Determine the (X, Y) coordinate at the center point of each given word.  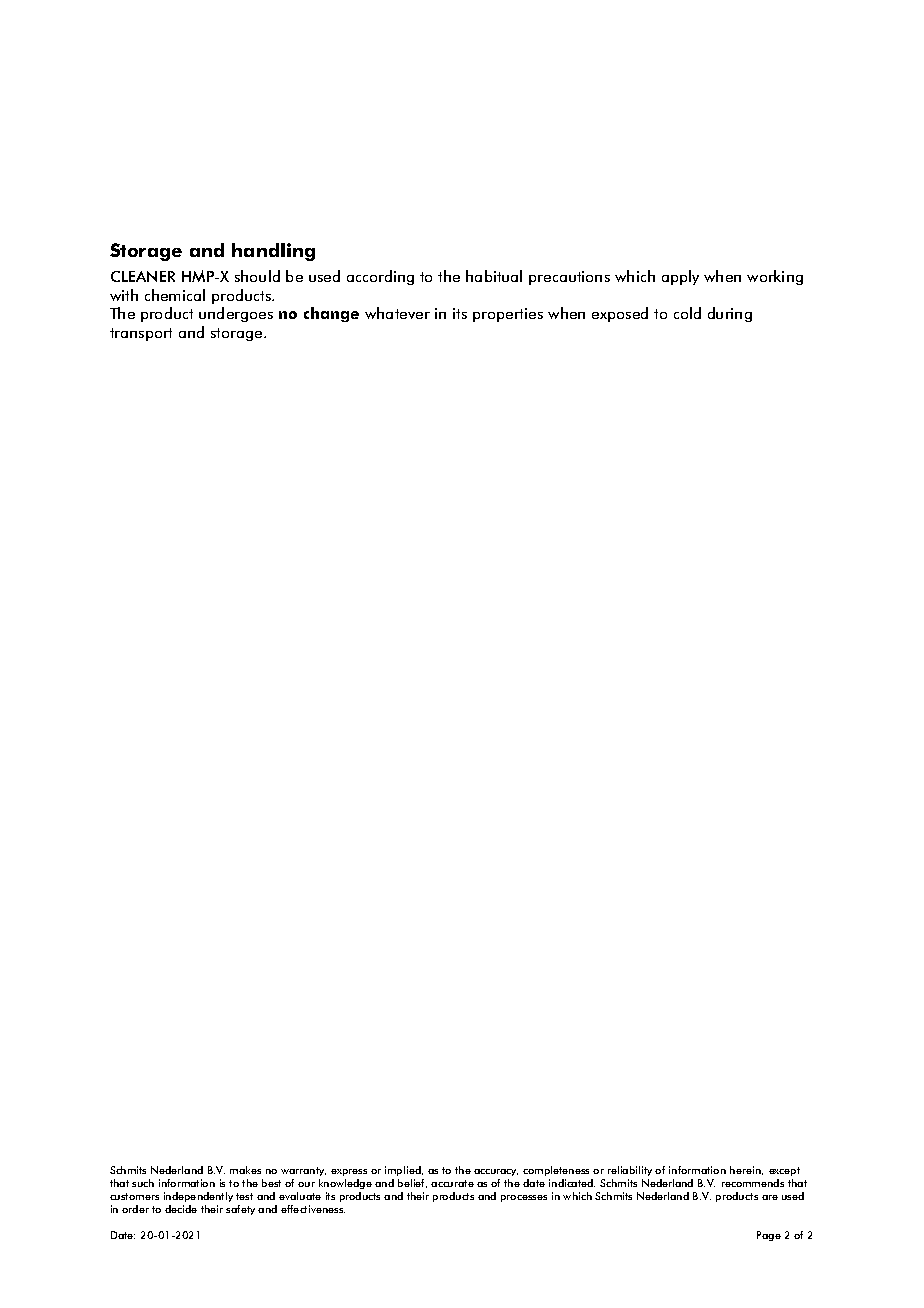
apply (680, 277)
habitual (494, 276)
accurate (452, 1183)
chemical (175, 295)
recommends (753, 1183)
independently (198, 1197)
